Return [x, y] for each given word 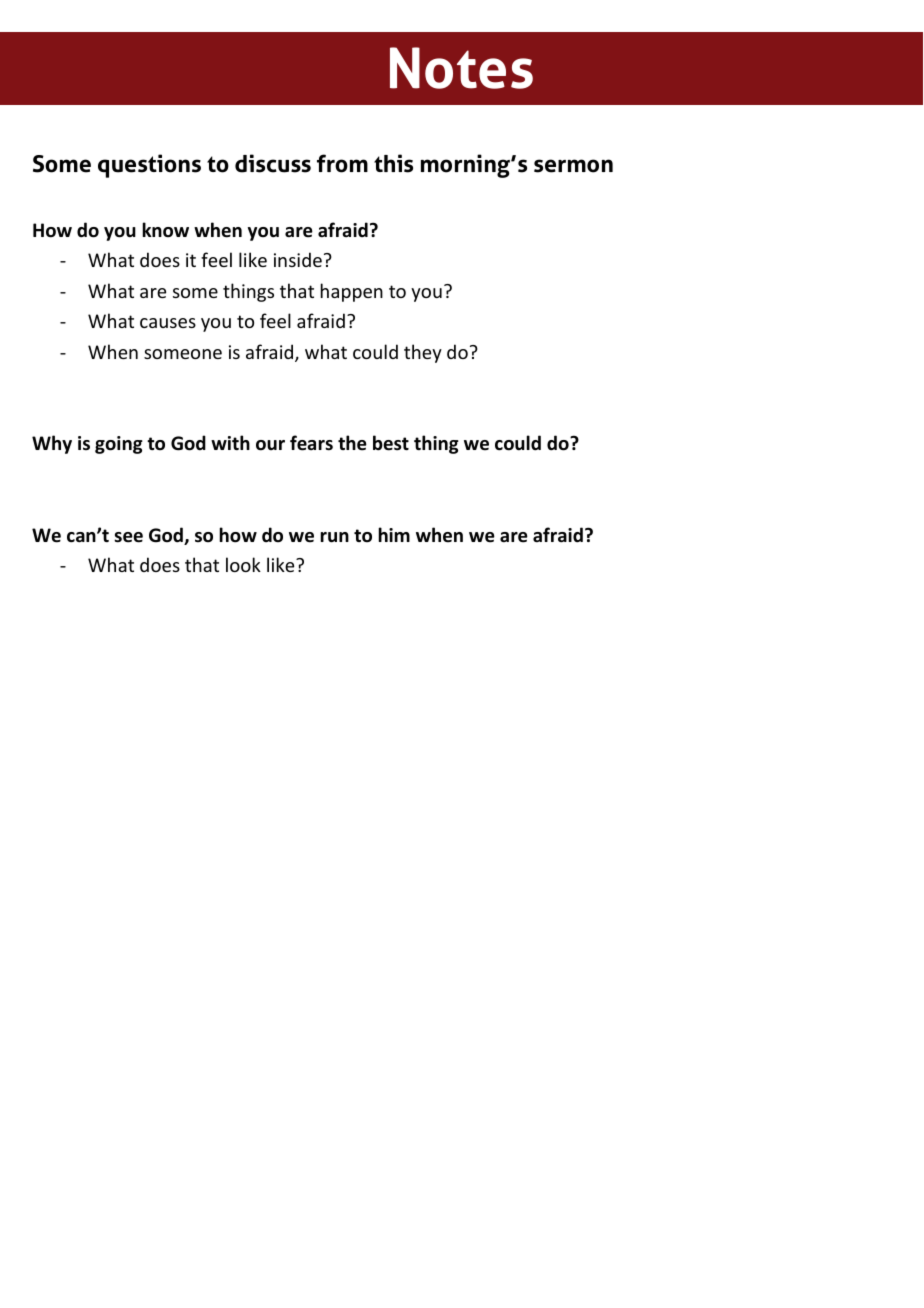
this [393, 163]
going [119, 445]
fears [311, 443]
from [342, 163]
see [128, 537]
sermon [573, 166]
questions [149, 166]
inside [298, 259]
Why [52, 444]
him [394, 534]
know [165, 230]
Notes [461, 68]
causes [168, 323]
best [391, 443]
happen [352, 292]
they [423, 353]
